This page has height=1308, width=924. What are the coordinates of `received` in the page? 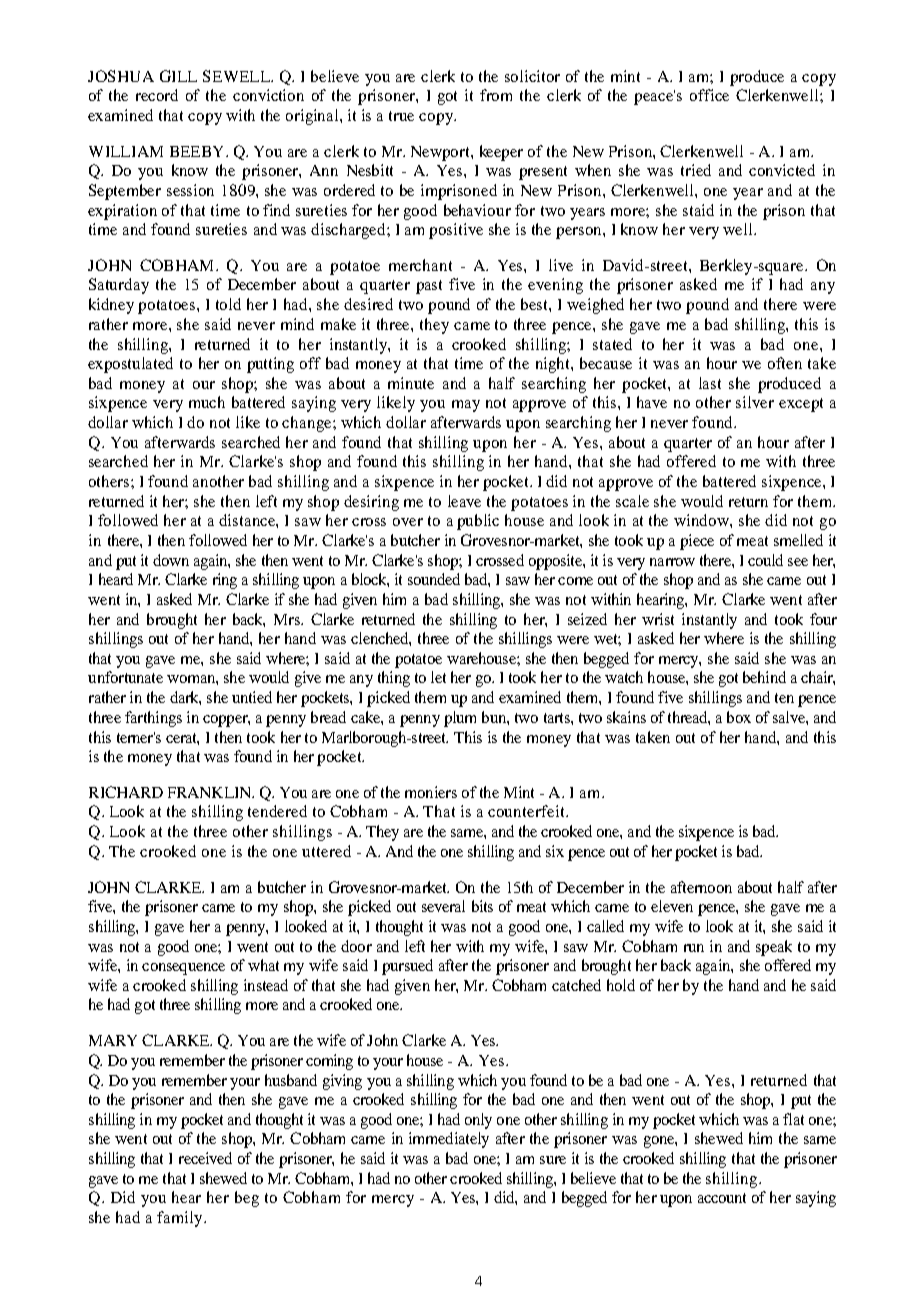 It's located at (205, 1158).
